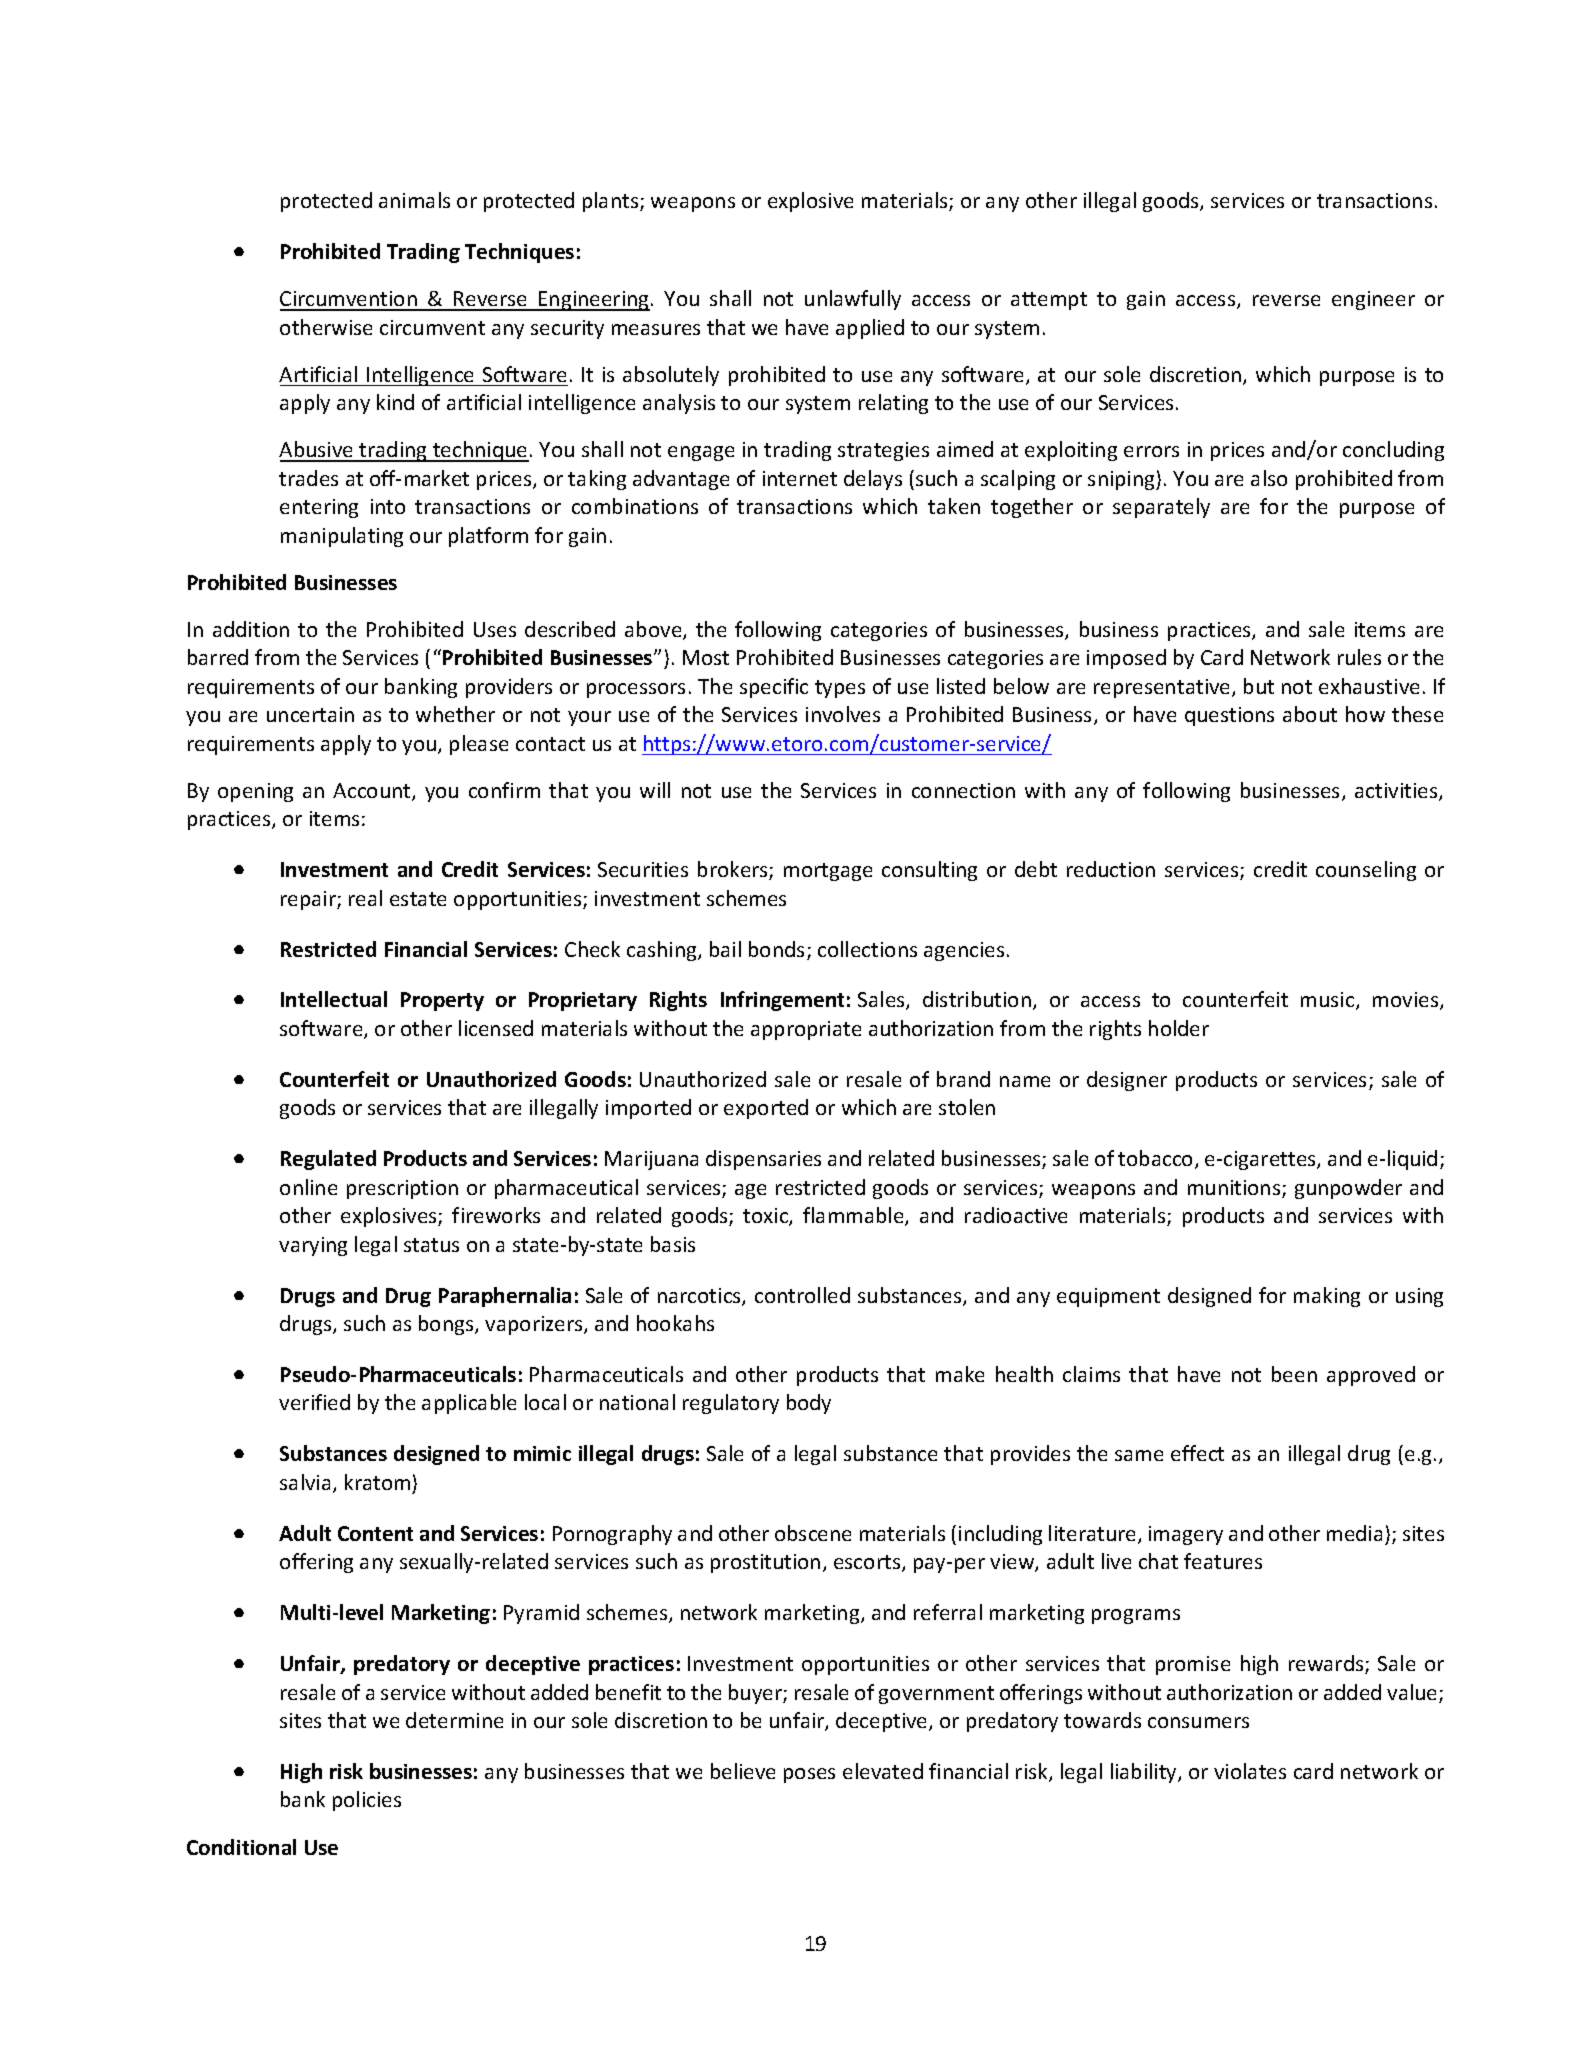 This screenshot has width=1585, height=2051. What do you see at coordinates (1049, 301) in the screenshot?
I see `attempt` at bounding box center [1049, 301].
